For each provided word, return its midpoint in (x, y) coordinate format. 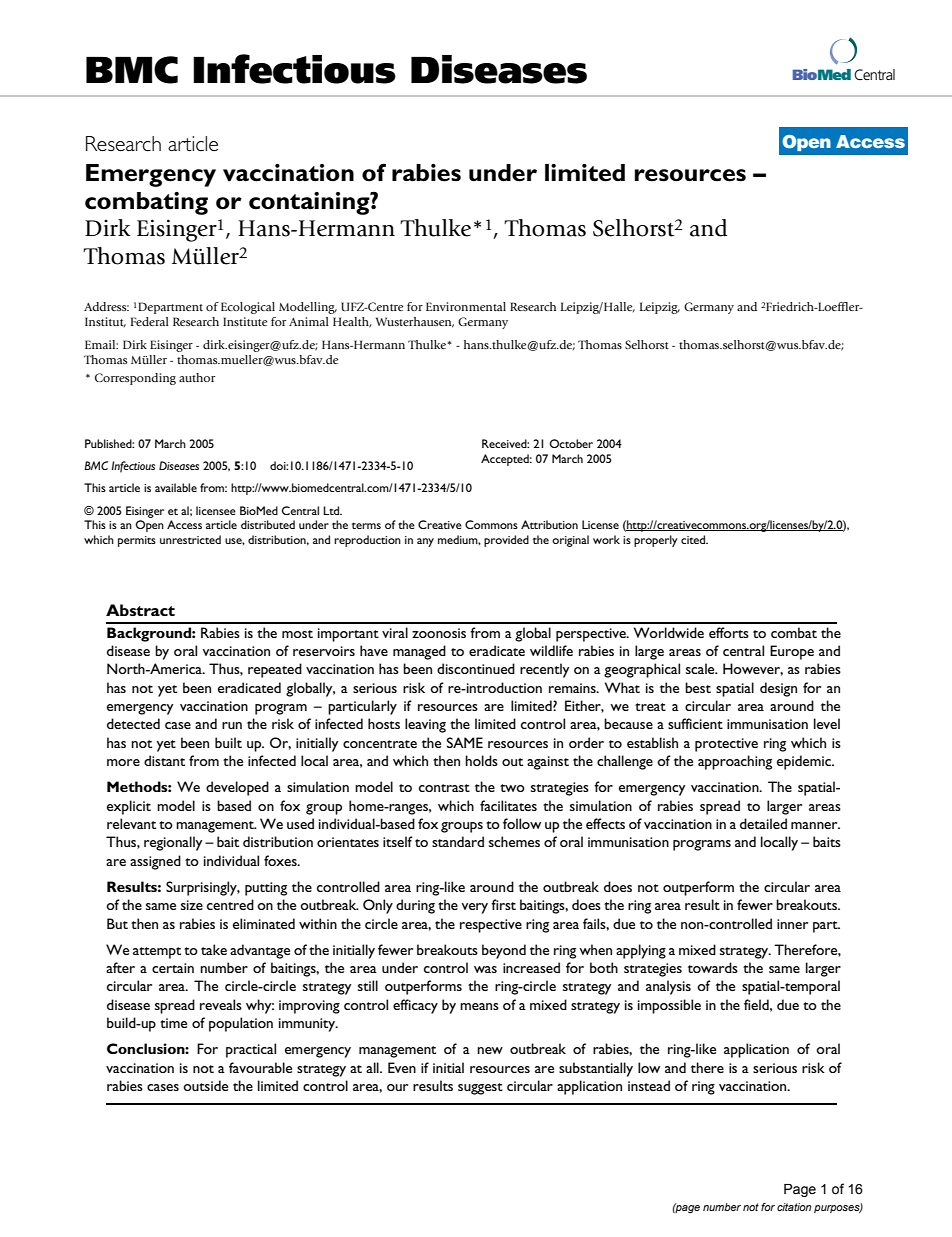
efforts (729, 632)
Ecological (248, 308)
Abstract (140, 610)
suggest (480, 1089)
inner (792, 924)
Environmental (466, 306)
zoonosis (439, 633)
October (571, 443)
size (192, 905)
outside (205, 1085)
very (475, 908)
